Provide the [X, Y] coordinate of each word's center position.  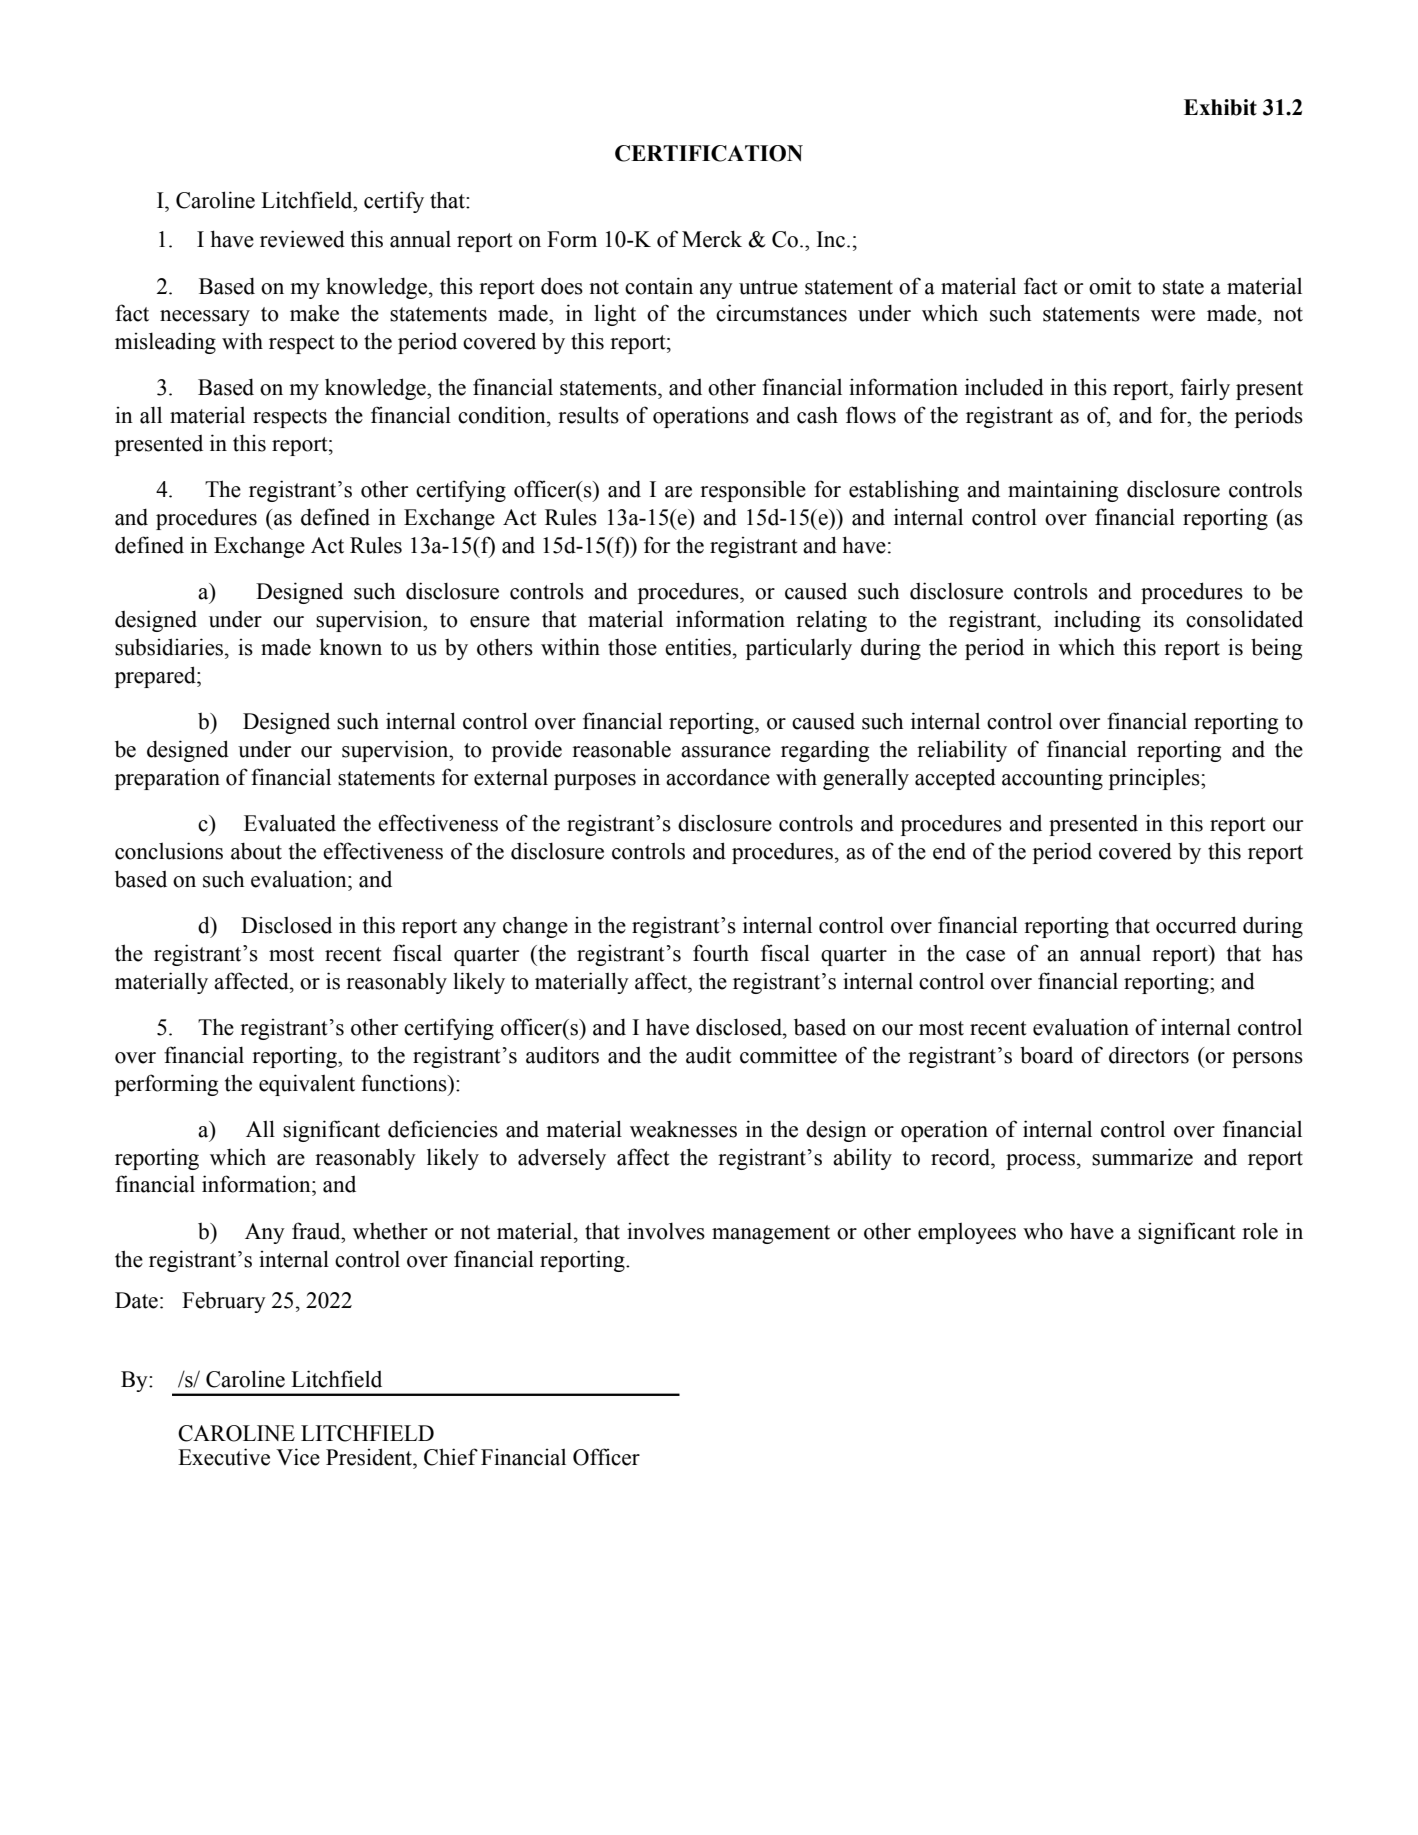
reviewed [302, 239]
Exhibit [1220, 107]
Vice [298, 1457]
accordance [718, 777]
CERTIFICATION [709, 153]
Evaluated [290, 823]
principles [1155, 779]
